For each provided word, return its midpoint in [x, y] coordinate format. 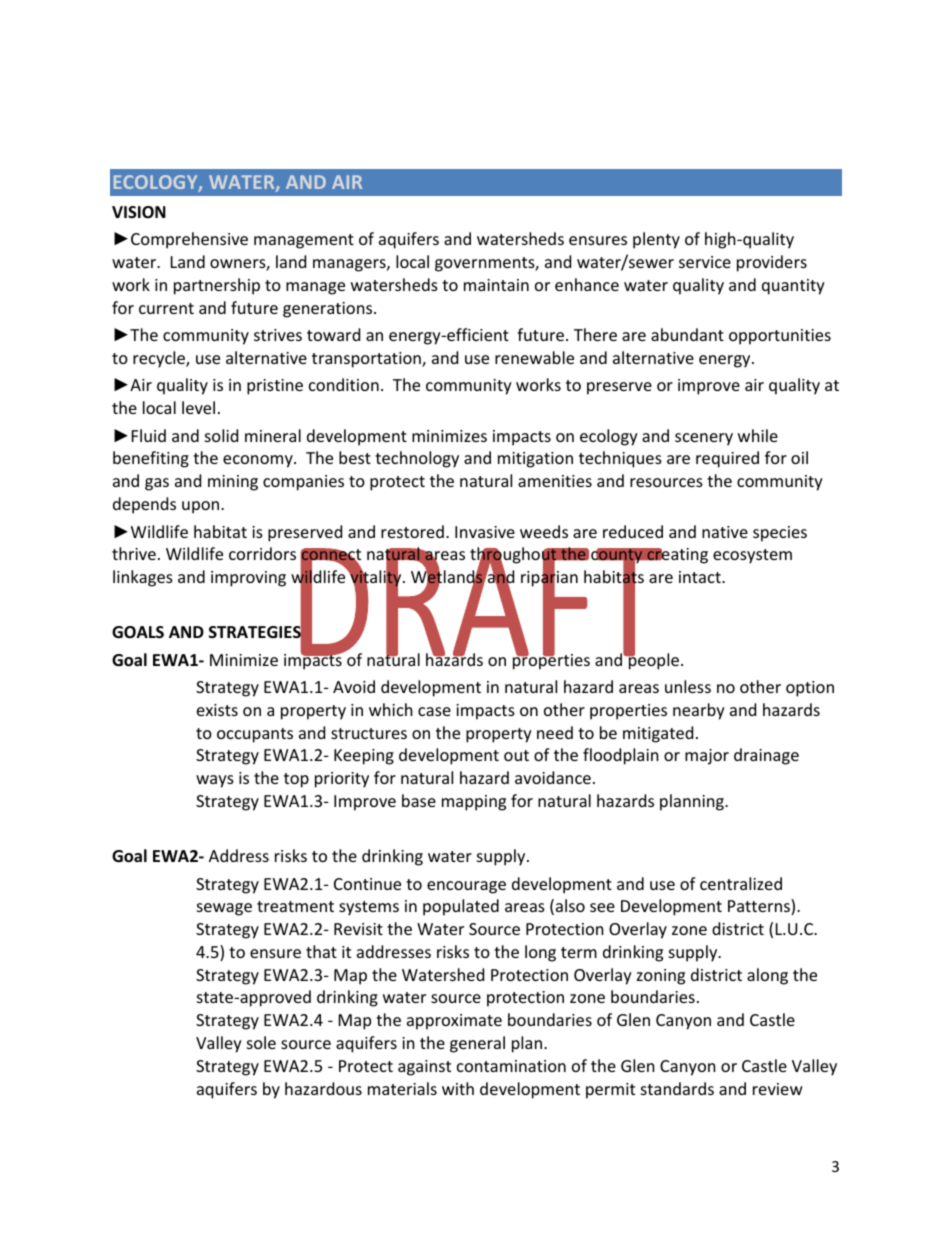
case [434, 711]
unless [688, 686]
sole [261, 1042]
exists [217, 710]
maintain [496, 285]
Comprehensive [189, 240]
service [705, 262]
